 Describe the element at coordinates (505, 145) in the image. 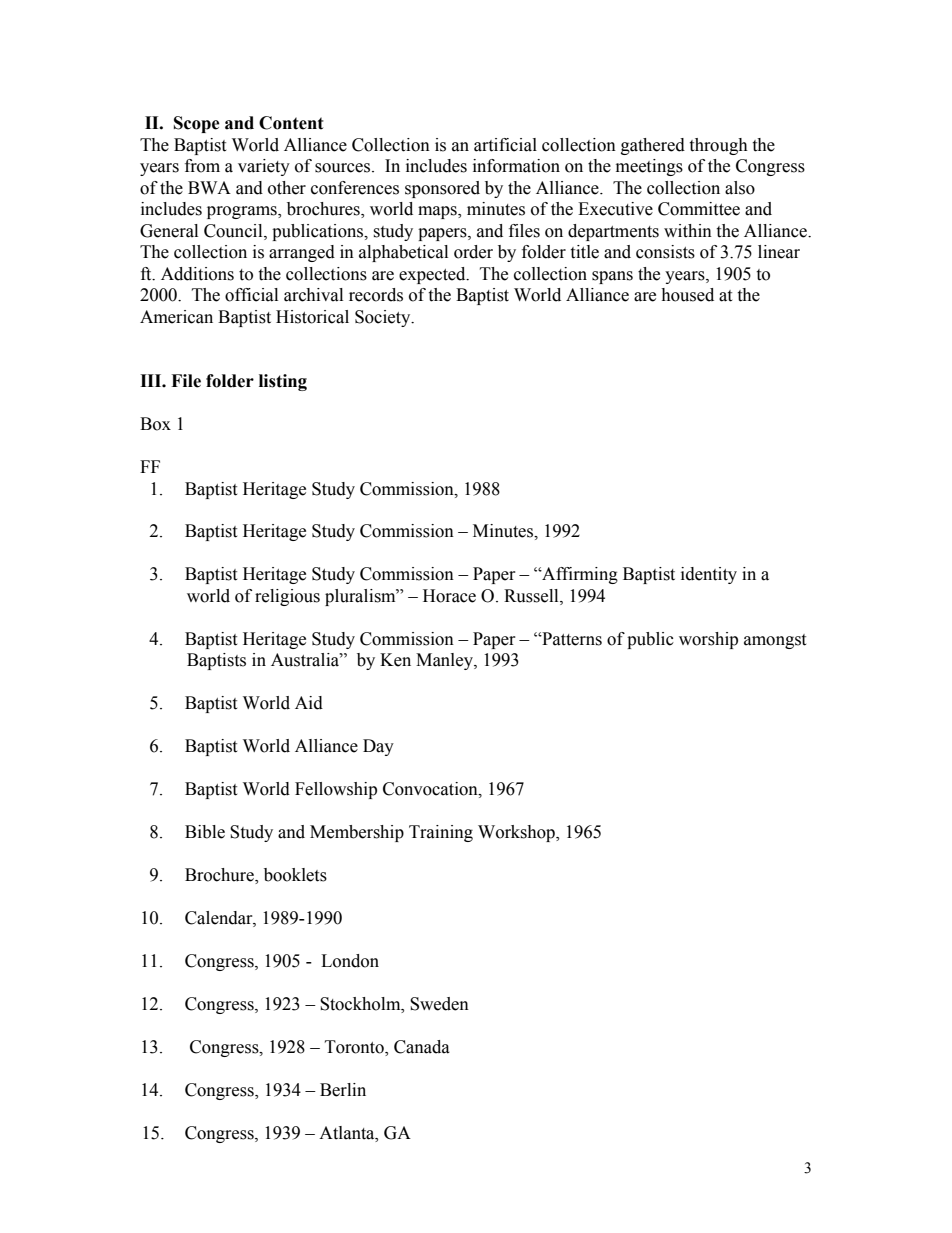

I see `artificial` at that location.
